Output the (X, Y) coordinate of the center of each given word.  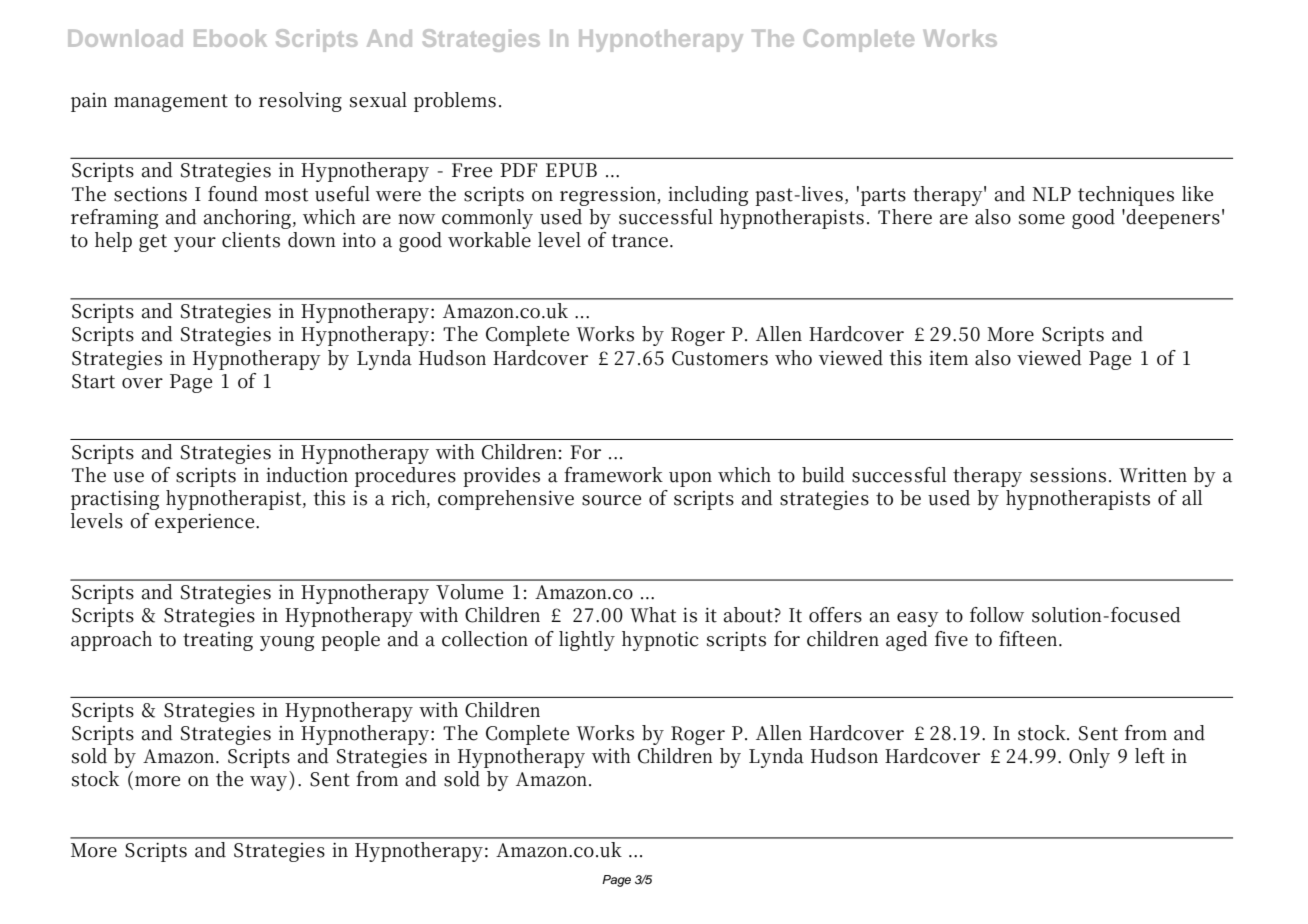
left (1150, 756)
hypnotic (660, 641)
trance (639, 241)
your (195, 244)
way (268, 783)
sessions (1068, 475)
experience (204, 523)
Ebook (230, 38)
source (611, 500)
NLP (1052, 194)
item (948, 358)
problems (455, 102)
